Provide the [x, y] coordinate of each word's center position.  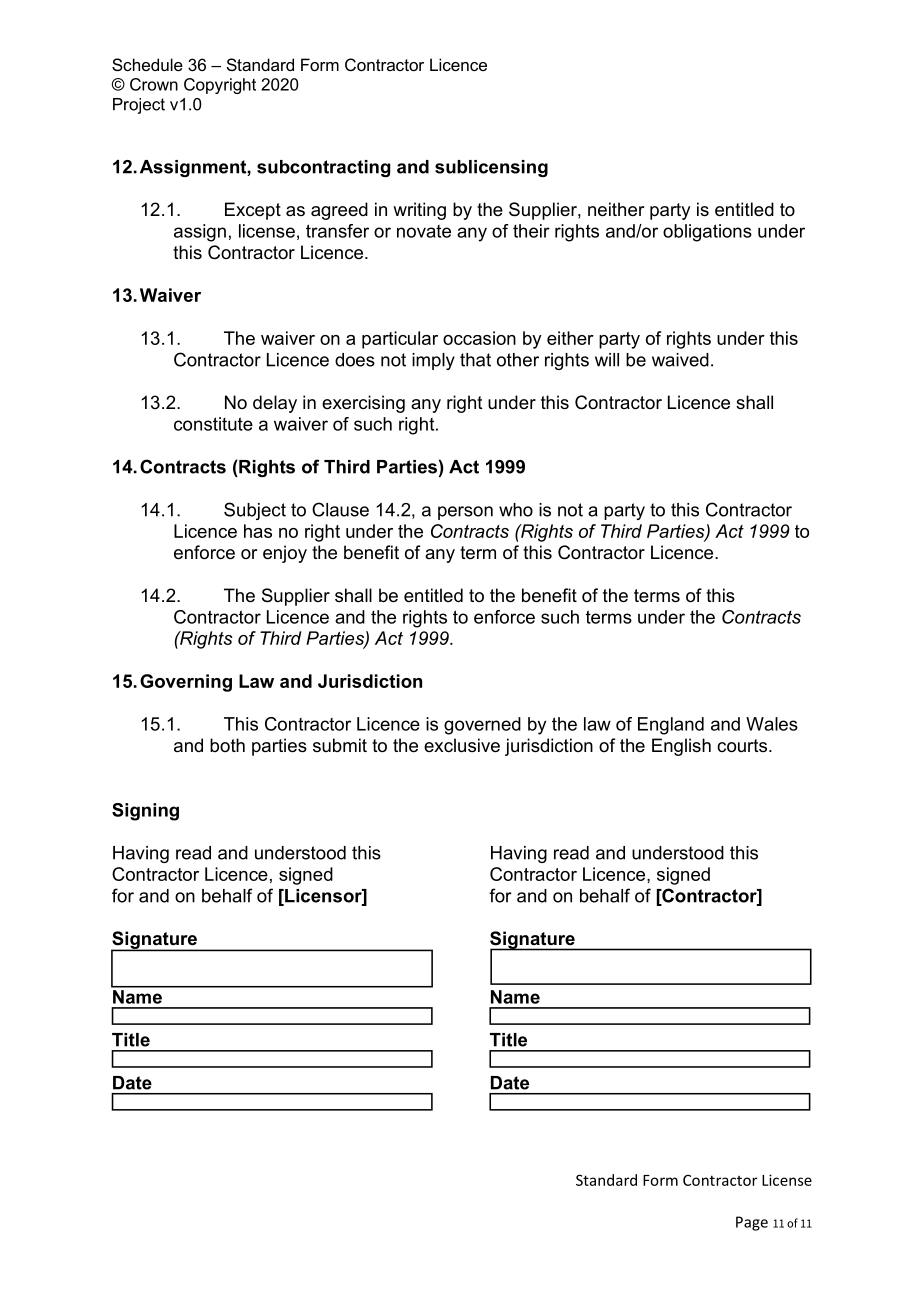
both [227, 745]
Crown [154, 84]
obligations [707, 233]
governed [482, 726]
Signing [145, 812]
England [671, 726]
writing [419, 211]
